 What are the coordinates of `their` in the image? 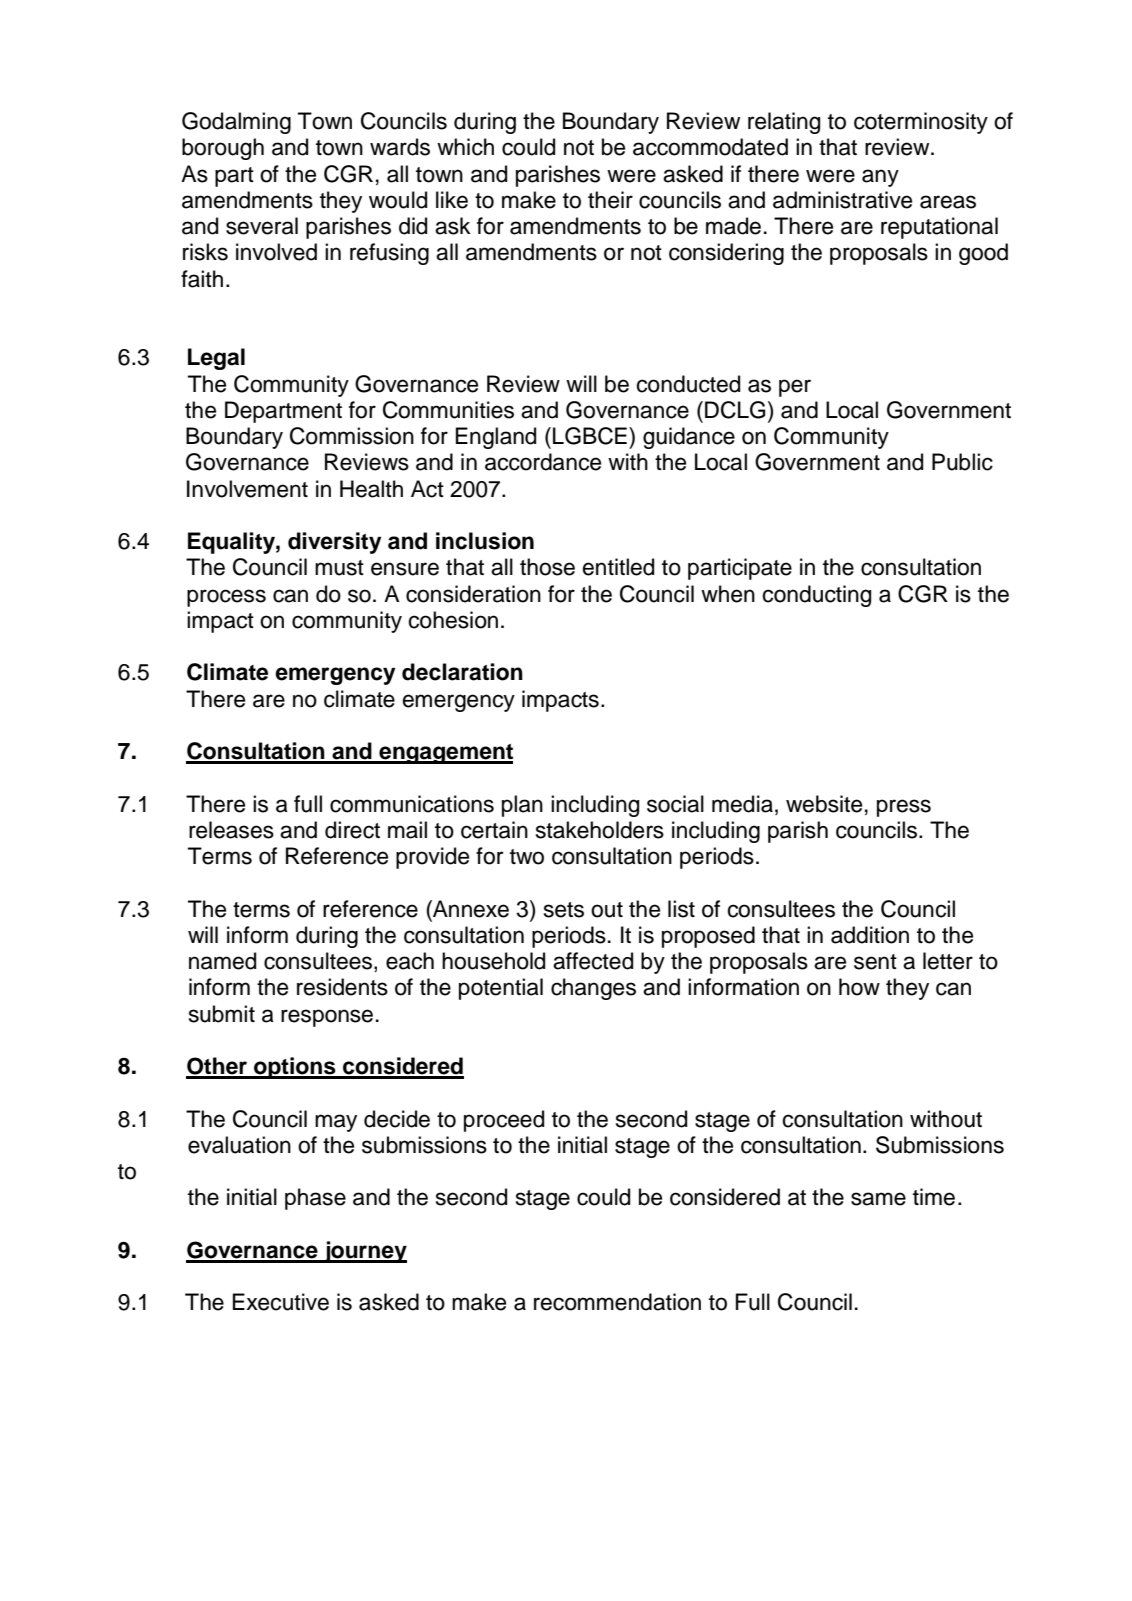 It's located at (610, 200).
